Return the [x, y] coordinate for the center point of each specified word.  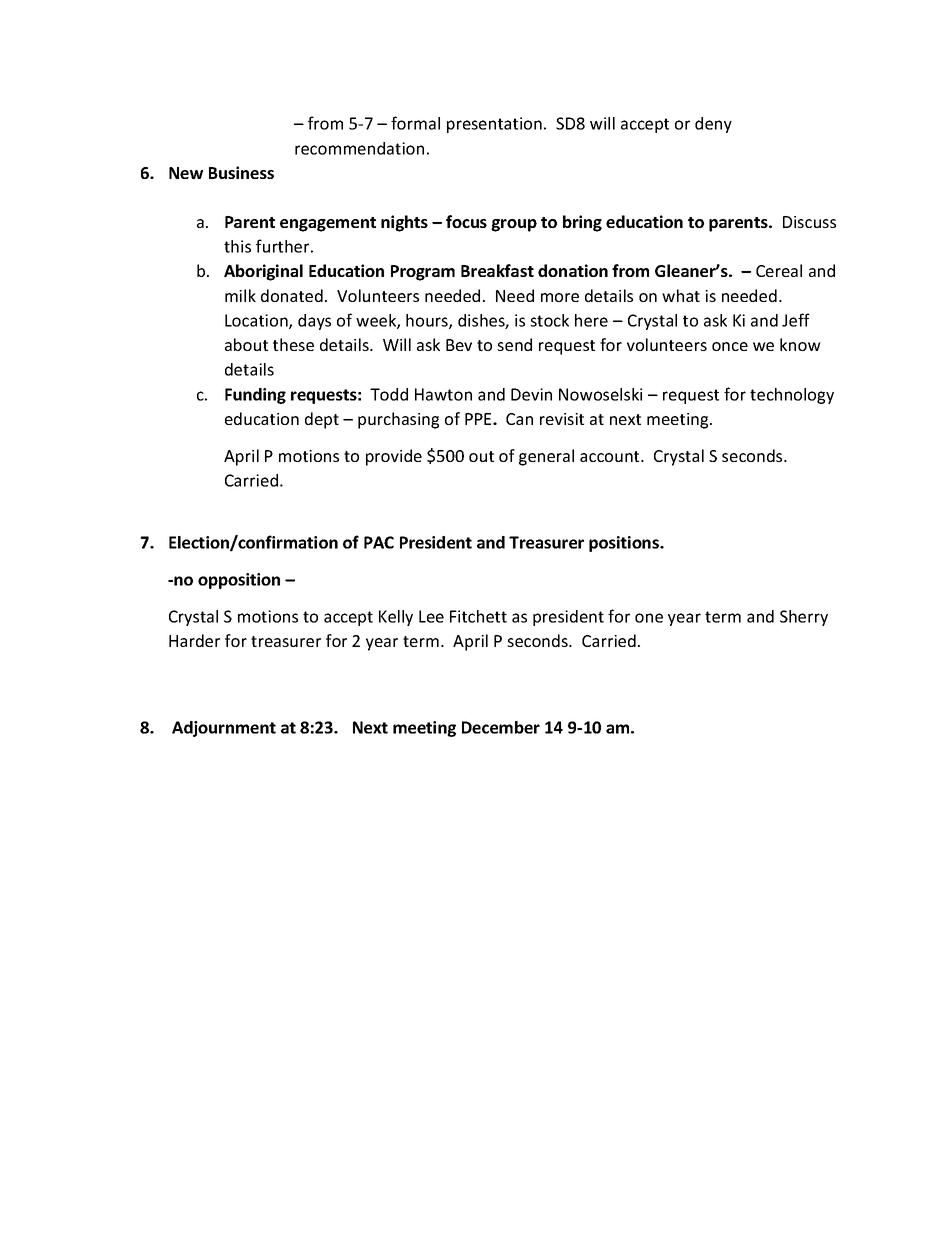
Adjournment [224, 729]
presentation [494, 125]
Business [241, 172]
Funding [255, 396]
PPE [479, 419]
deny [713, 125]
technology [792, 396]
